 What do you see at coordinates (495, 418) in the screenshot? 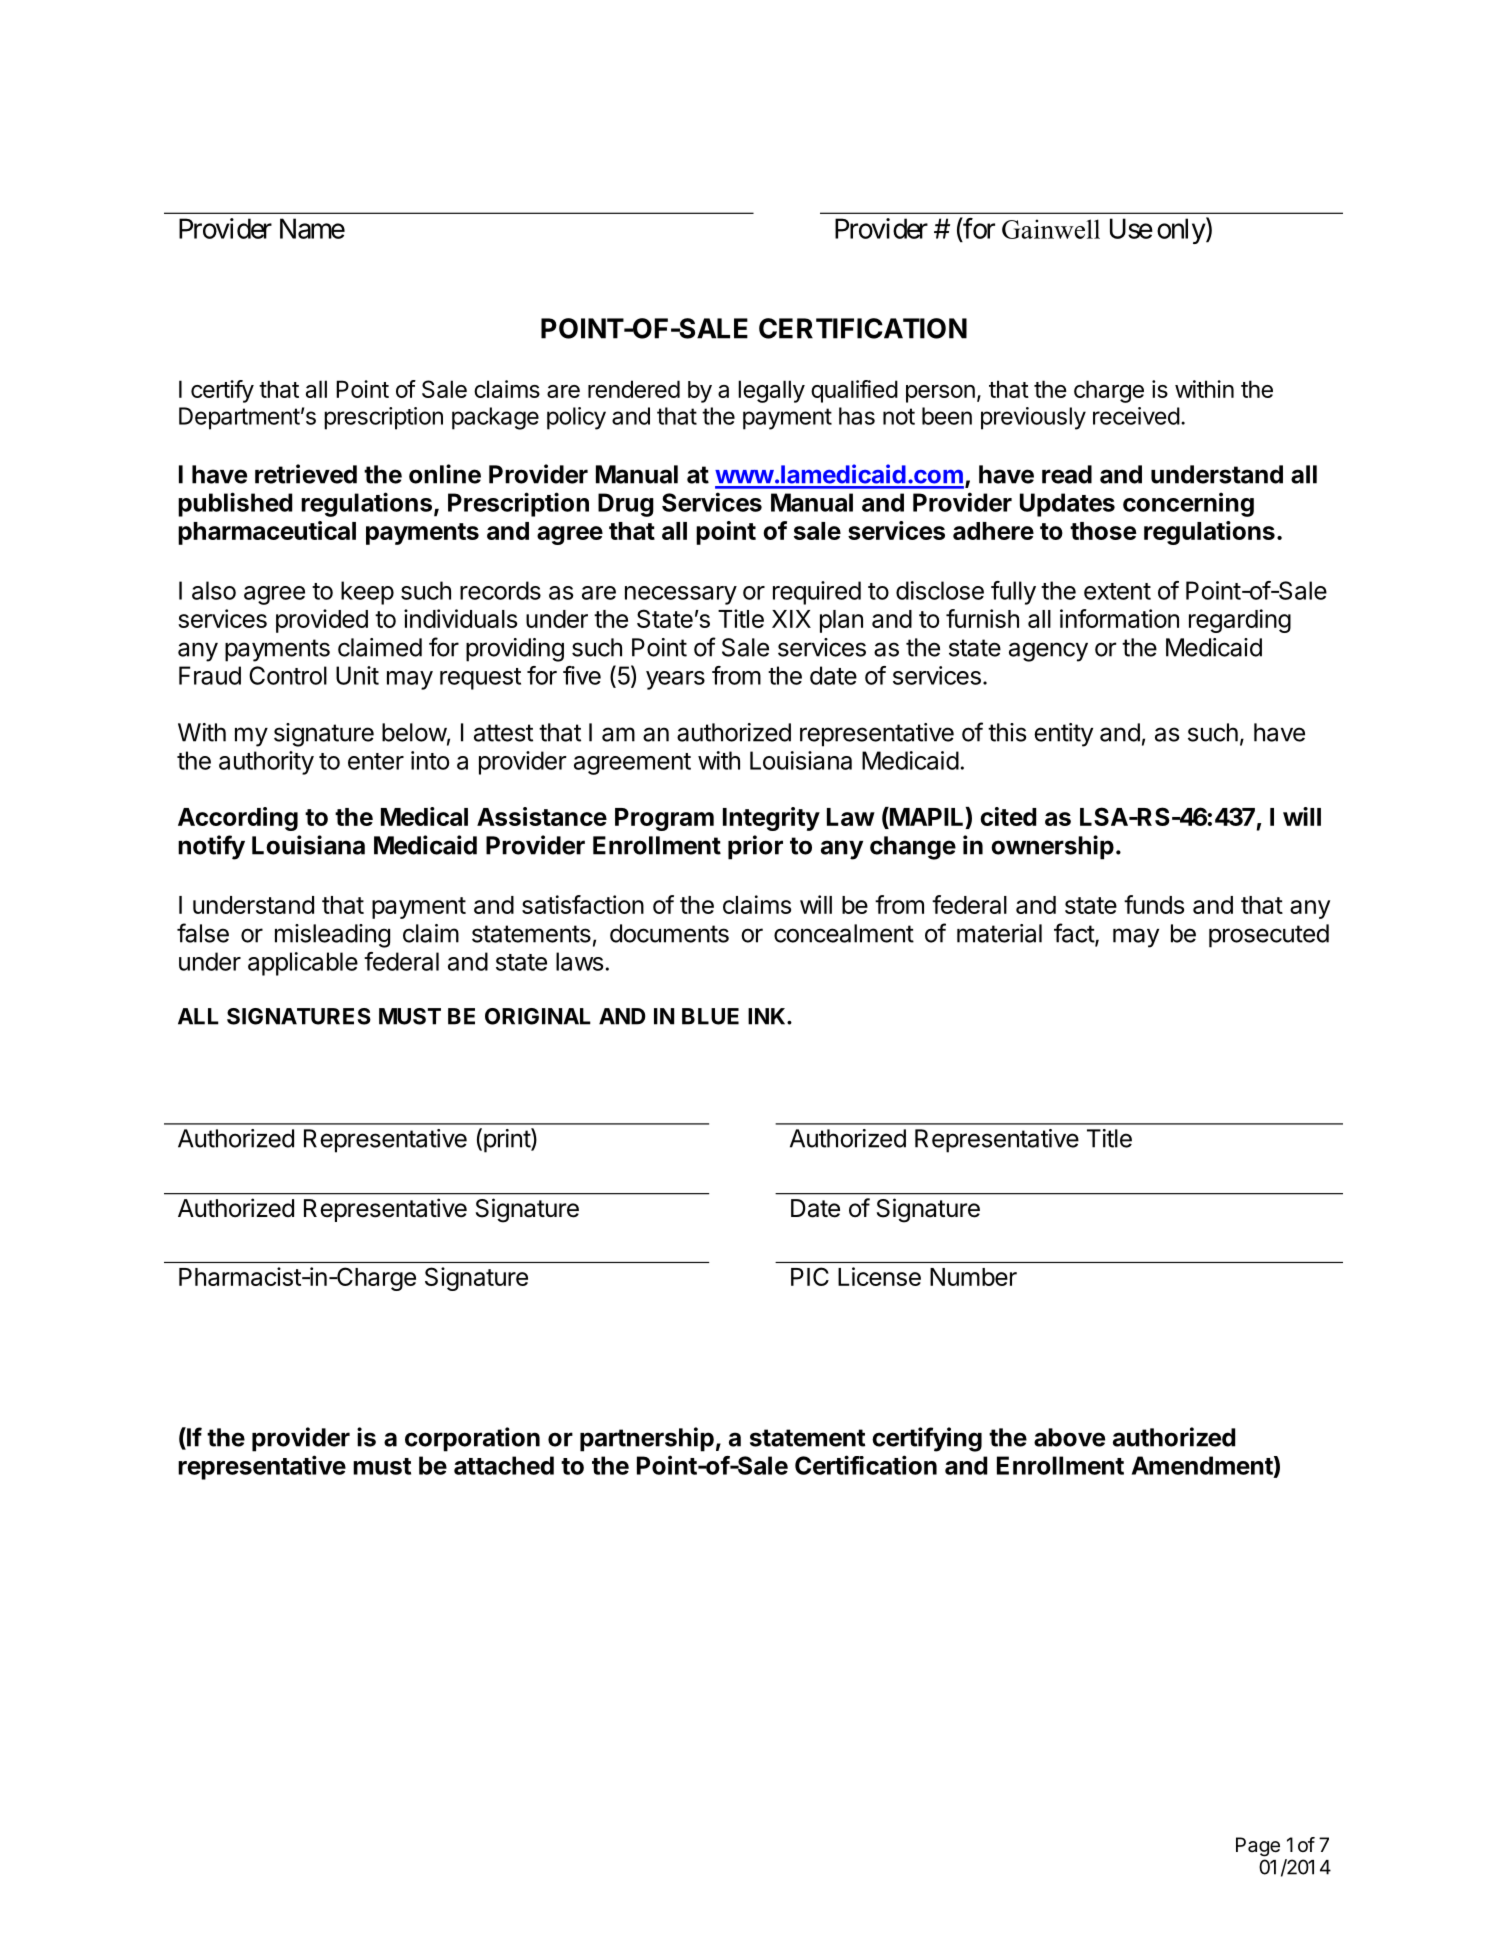
I see `package` at bounding box center [495, 418].
